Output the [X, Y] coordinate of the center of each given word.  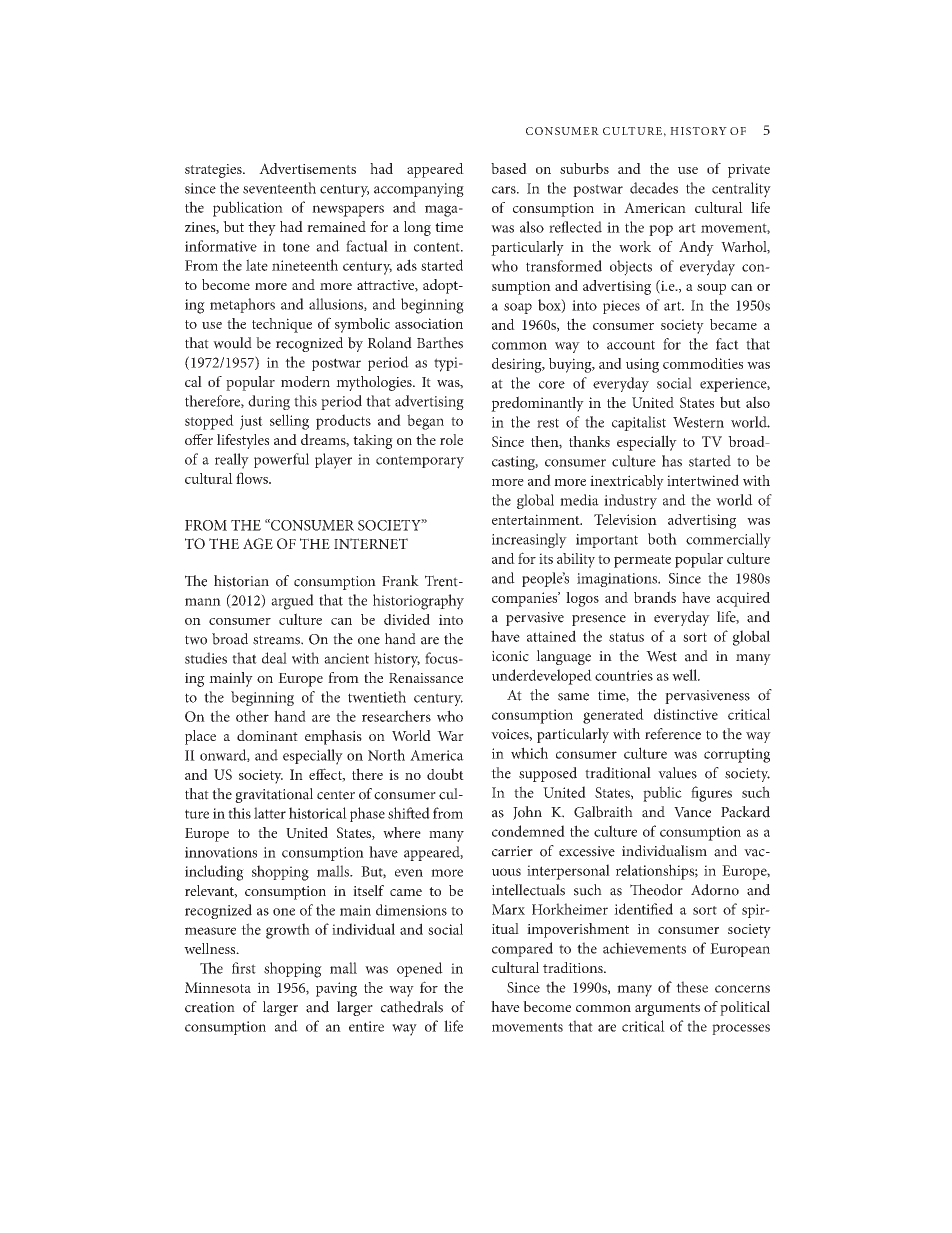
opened [420, 969]
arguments [667, 1009]
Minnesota [218, 987]
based [509, 168]
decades [654, 188]
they [262, 228]
